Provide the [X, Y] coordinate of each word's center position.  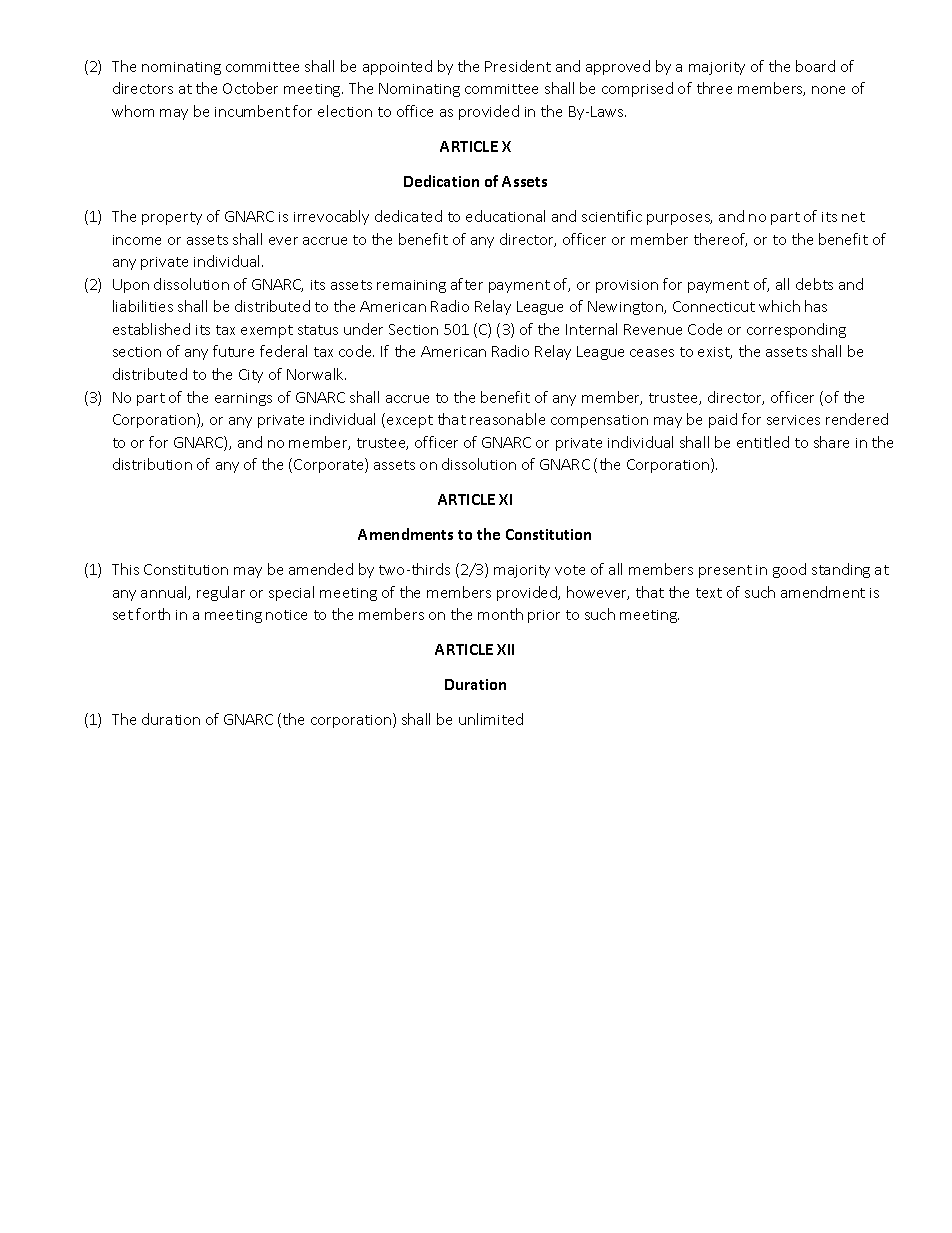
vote [570, 570]
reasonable [507, 419]
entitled [763, 442]
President [518, 66]
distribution [152, 464]
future [233, 351]
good [789, 570]
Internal [591, 329]
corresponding [796, 330]
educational [505, 216]
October [250, 88]
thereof [720, 240]
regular [221, 593]
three [714, 88]
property [172, 218]
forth [153, 614]
